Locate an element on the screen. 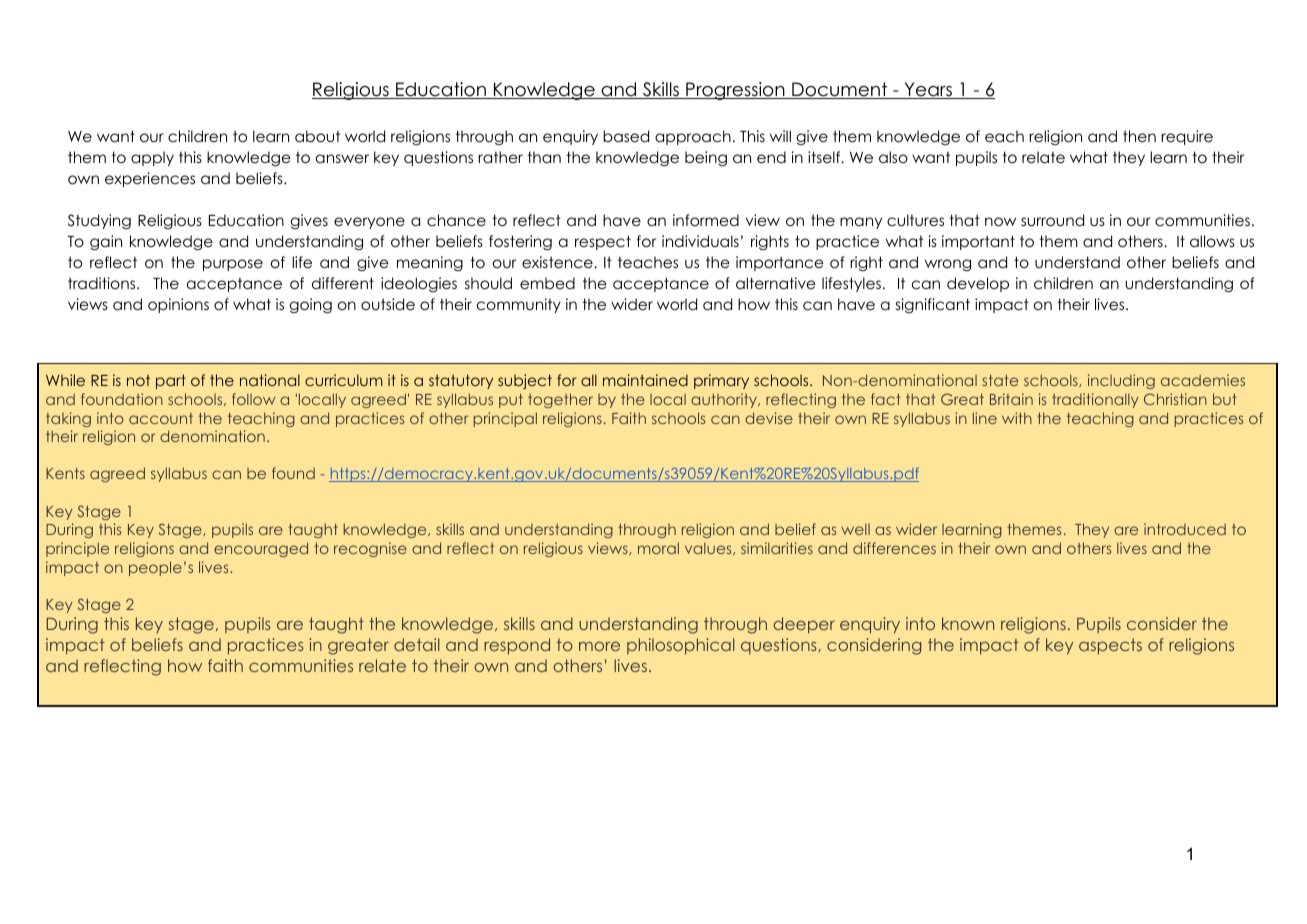 This screenshot has height=924, width=1307. purpose is located at coordinates (233, 265).
